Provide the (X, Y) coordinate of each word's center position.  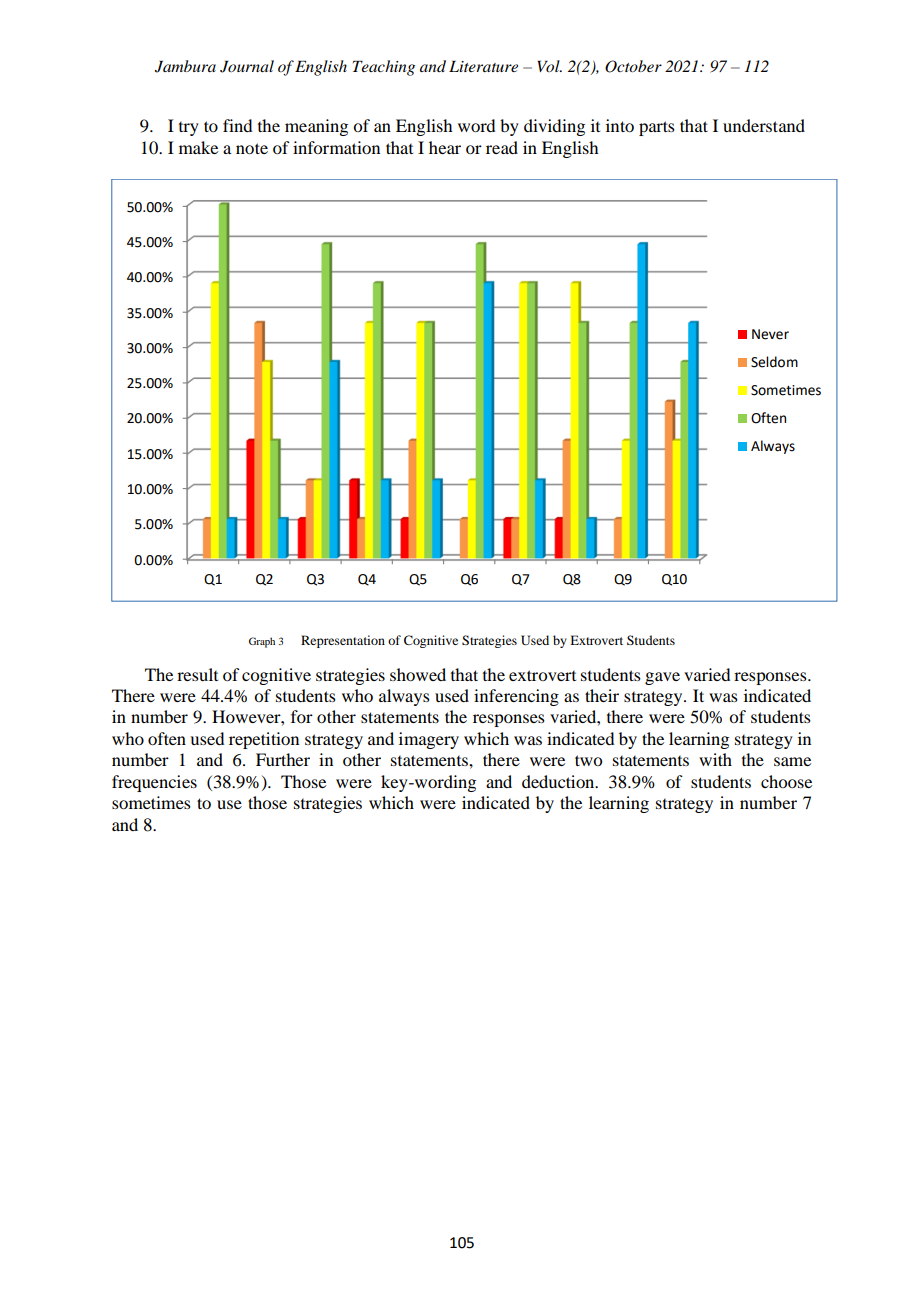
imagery (429, 740)
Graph (262, 642)
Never (770, 334)
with (715, 759)
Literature (483, 66)
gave (662, 678)
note (252, 148)
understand (764, 125)
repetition (264, 740)
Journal (247, 66)
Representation (343, 641)
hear (445, 147)
